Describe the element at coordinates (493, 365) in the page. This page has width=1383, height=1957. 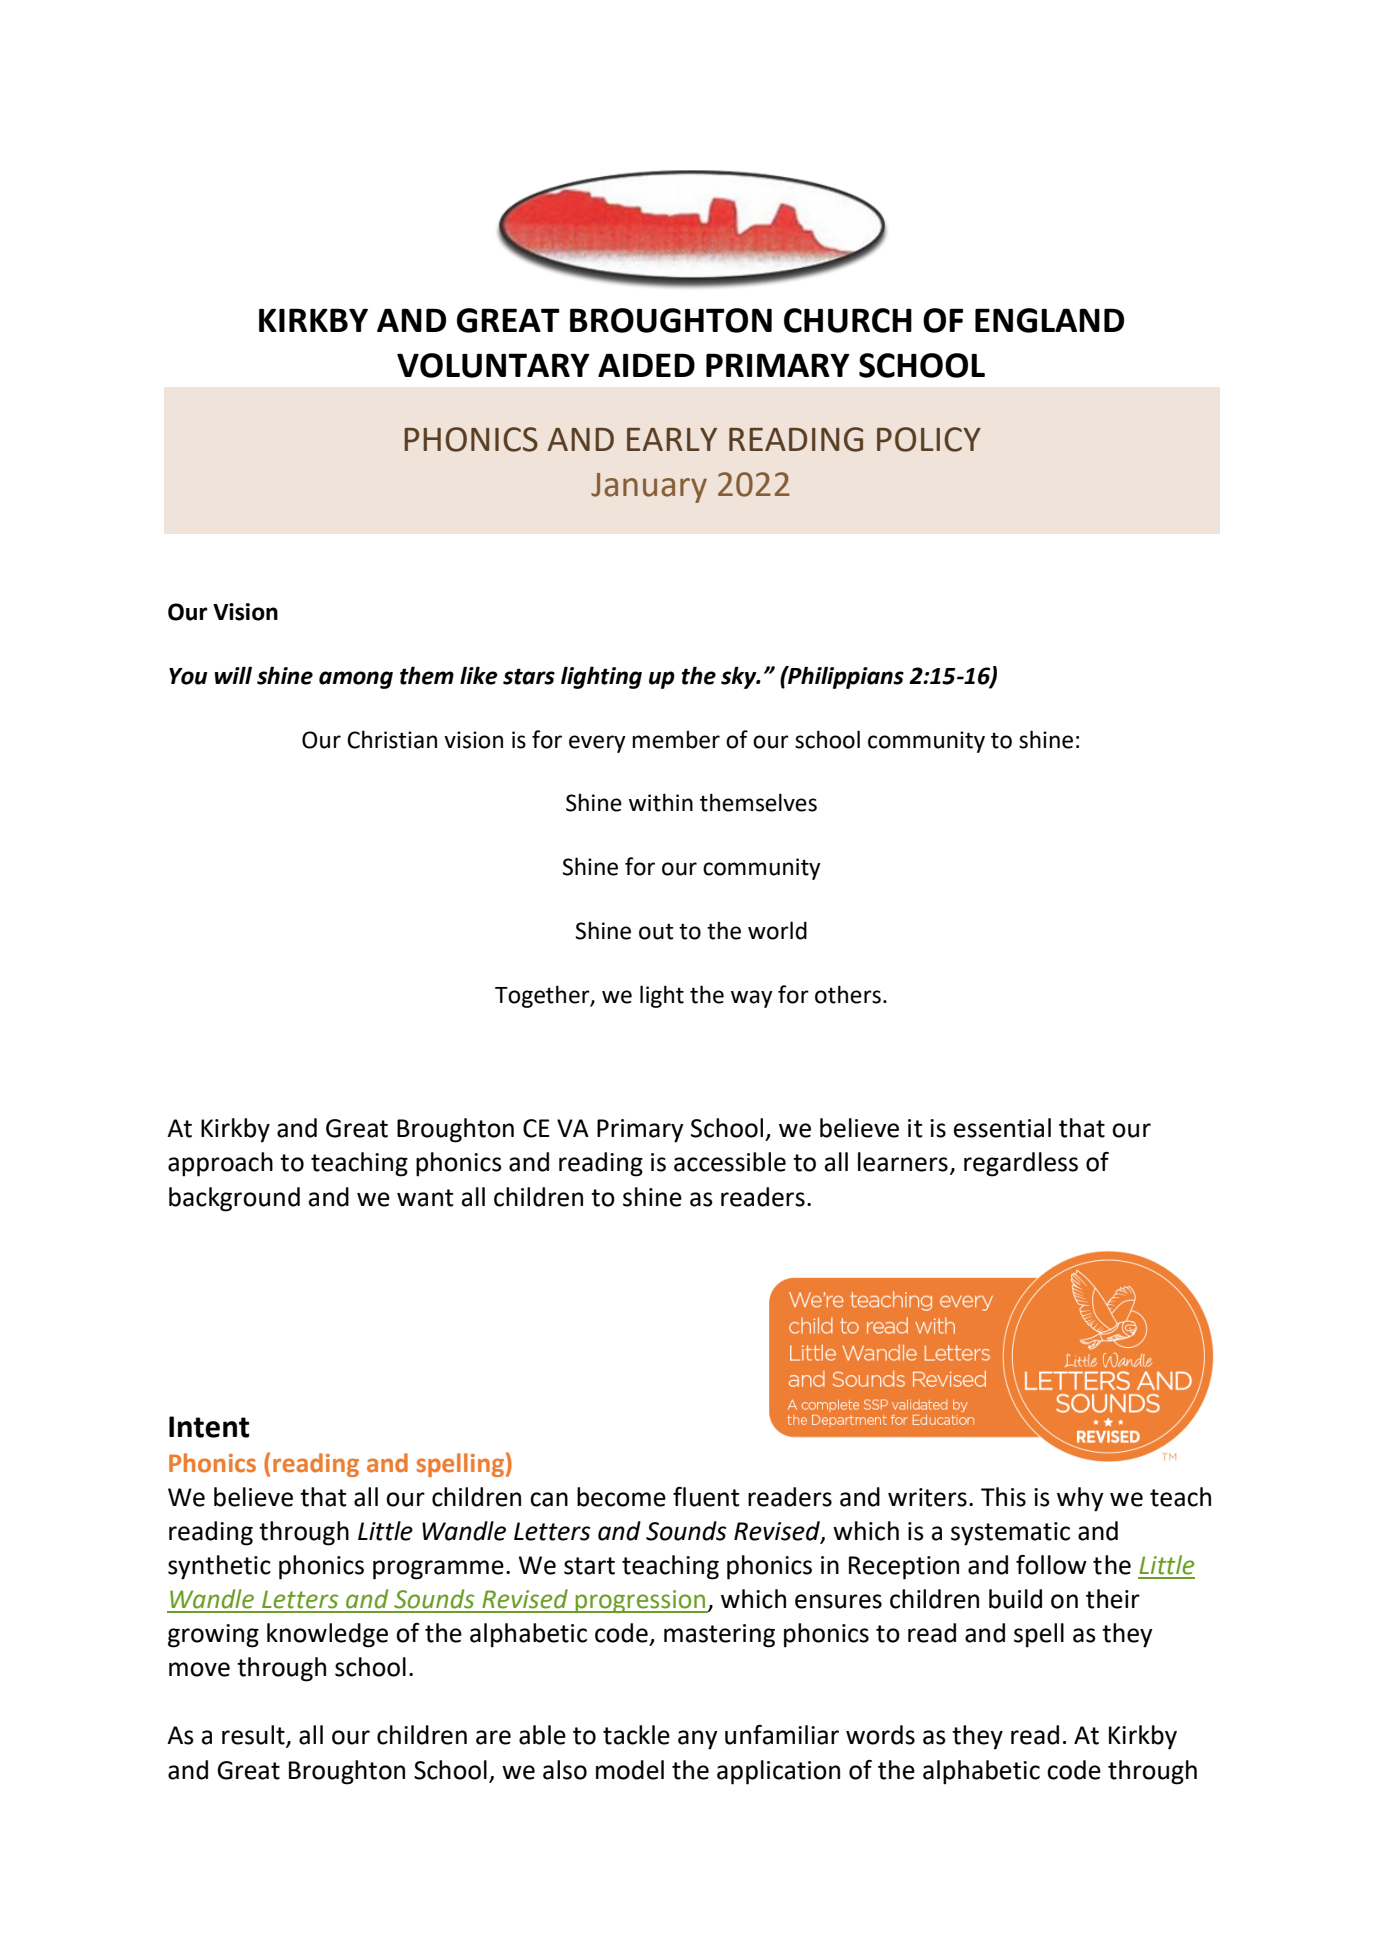
I see `VOLUNTARY` at that location.
